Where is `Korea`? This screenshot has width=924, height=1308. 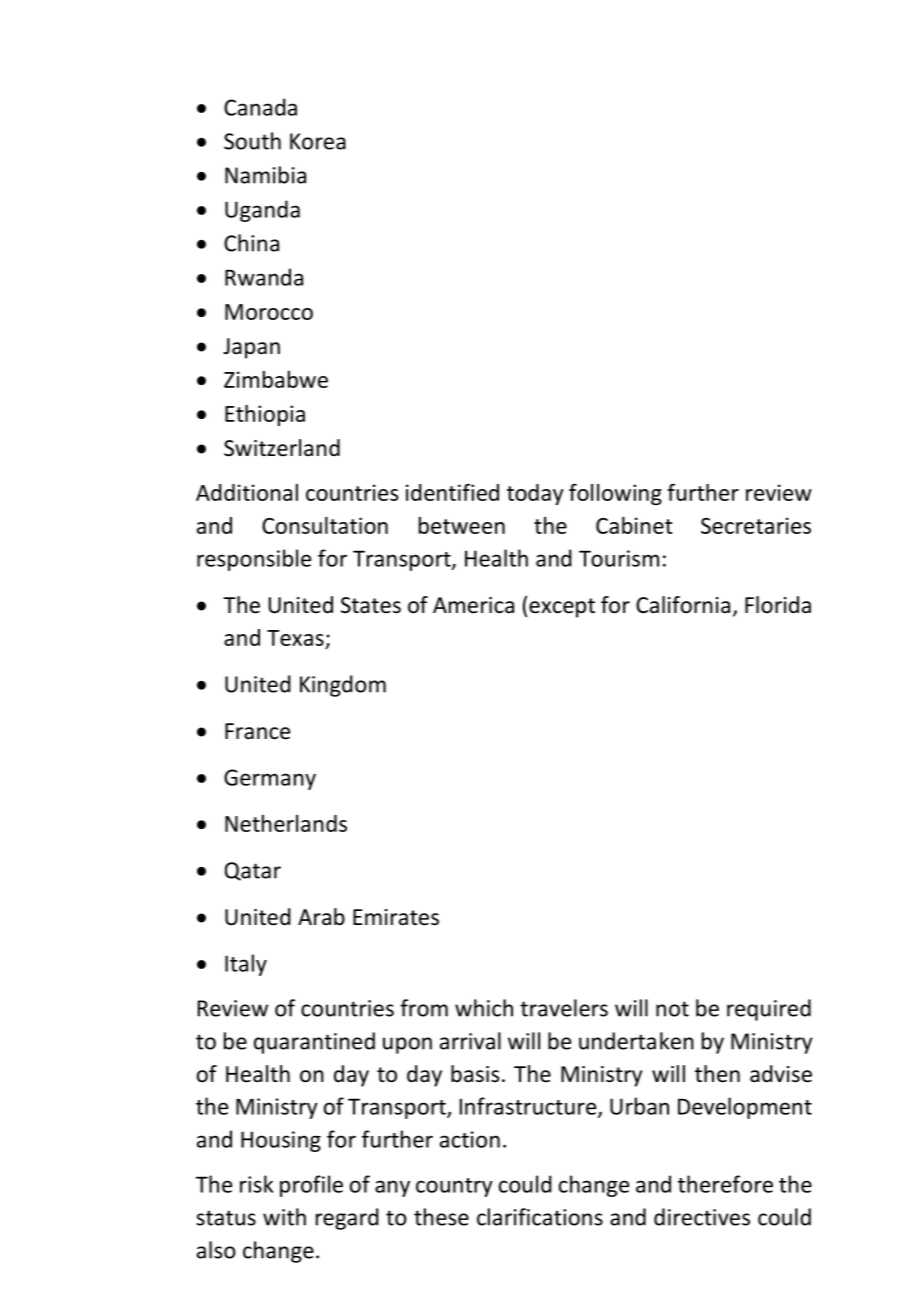
Korea is located at coordinates (318, 141).
